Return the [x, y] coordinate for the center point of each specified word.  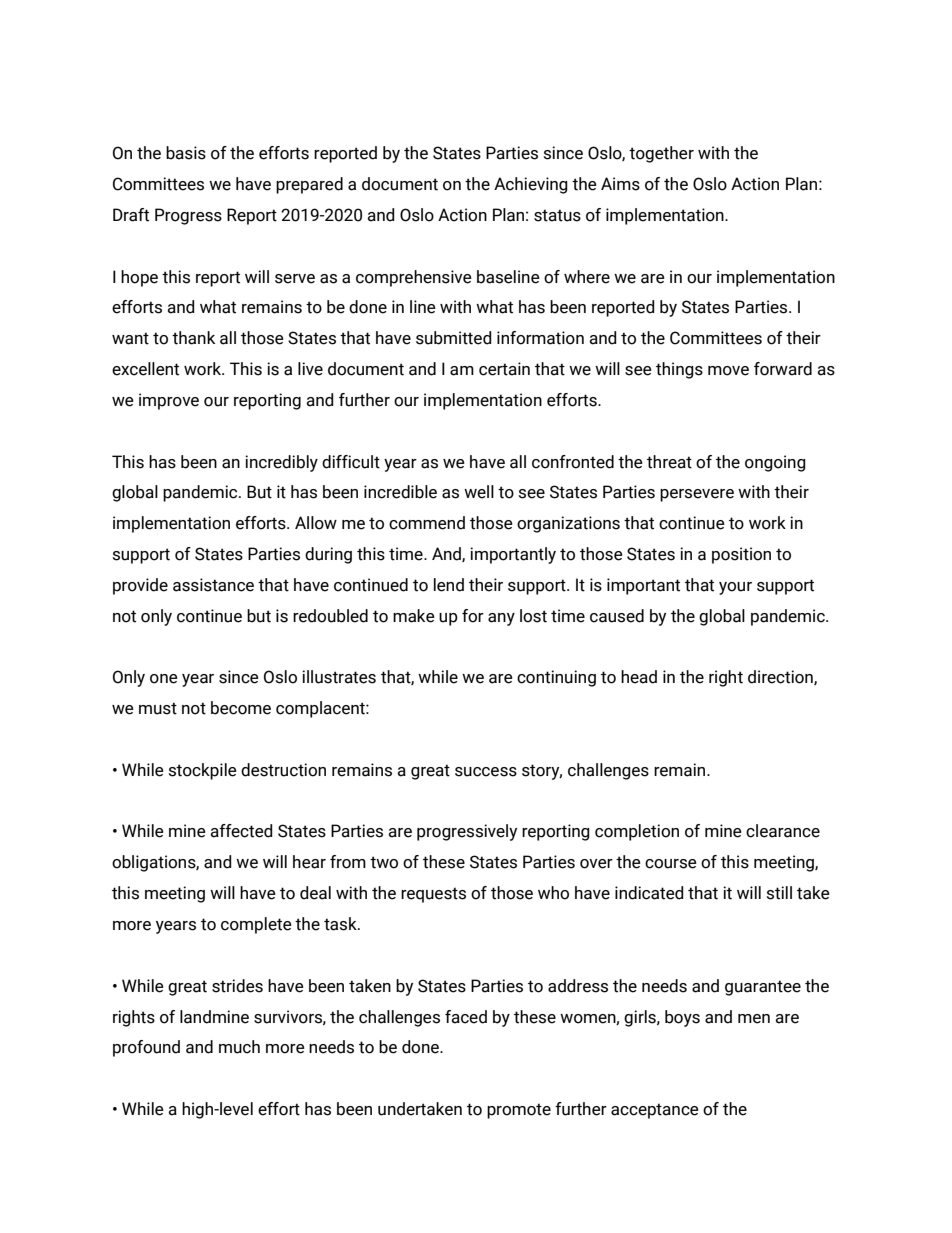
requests [433, 895]
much [239, 1047]
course [671, 864]
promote [519, 1111]
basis [186, 153]
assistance [213, 585]
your [735, 588]
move [728, 371]
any [501, 619]
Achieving [531, 185]
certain [504, 369]
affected [241, 831]
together [661, 154]
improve [169, 401]
